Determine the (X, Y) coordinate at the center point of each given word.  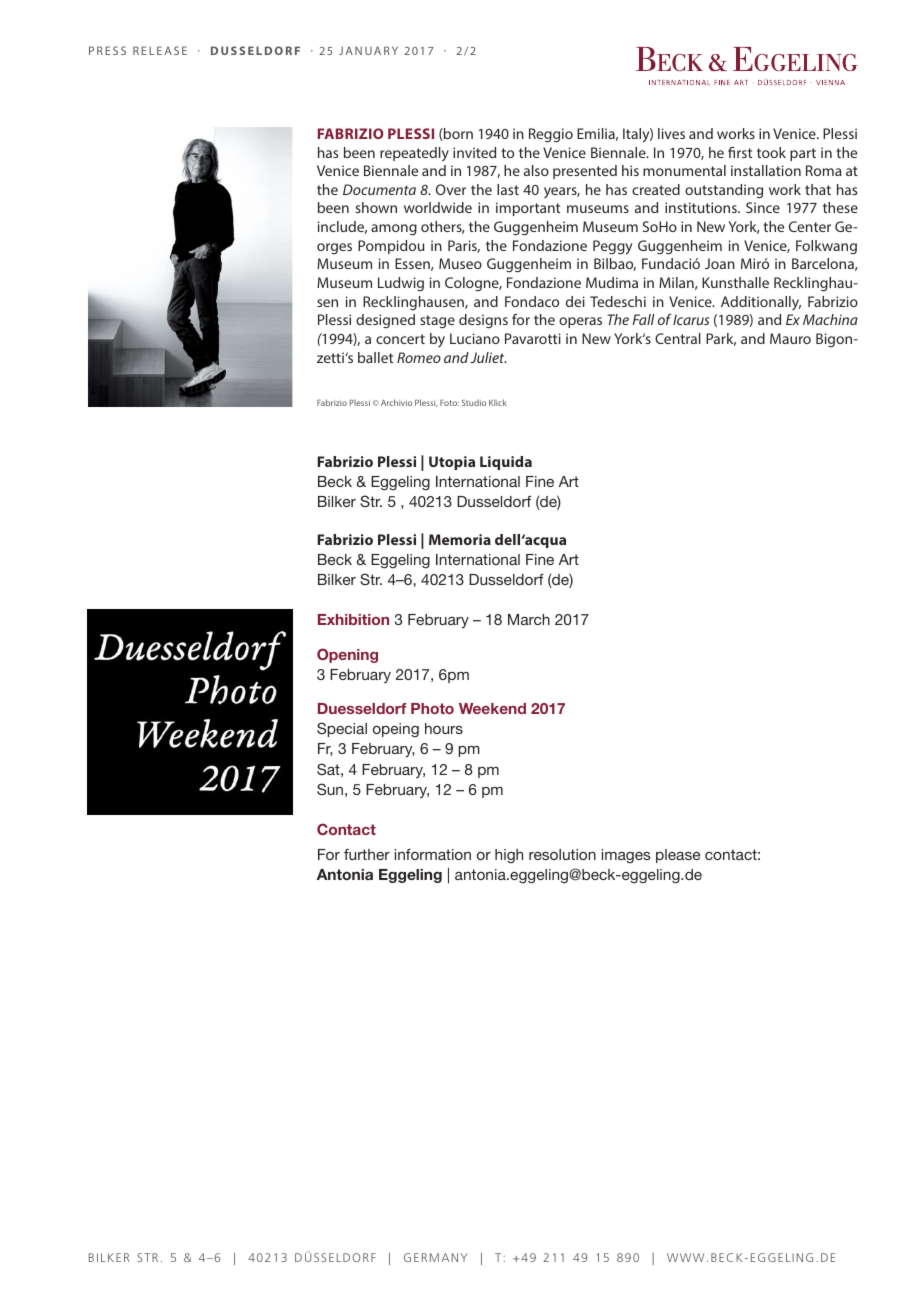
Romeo (419, 357)
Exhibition (353, 619)
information (433, 854)
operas (580, 322)
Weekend (492, 708)
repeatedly (414, 154)
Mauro (790, 338)
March (529, 619)
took (771, 152)
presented (585, 172)
